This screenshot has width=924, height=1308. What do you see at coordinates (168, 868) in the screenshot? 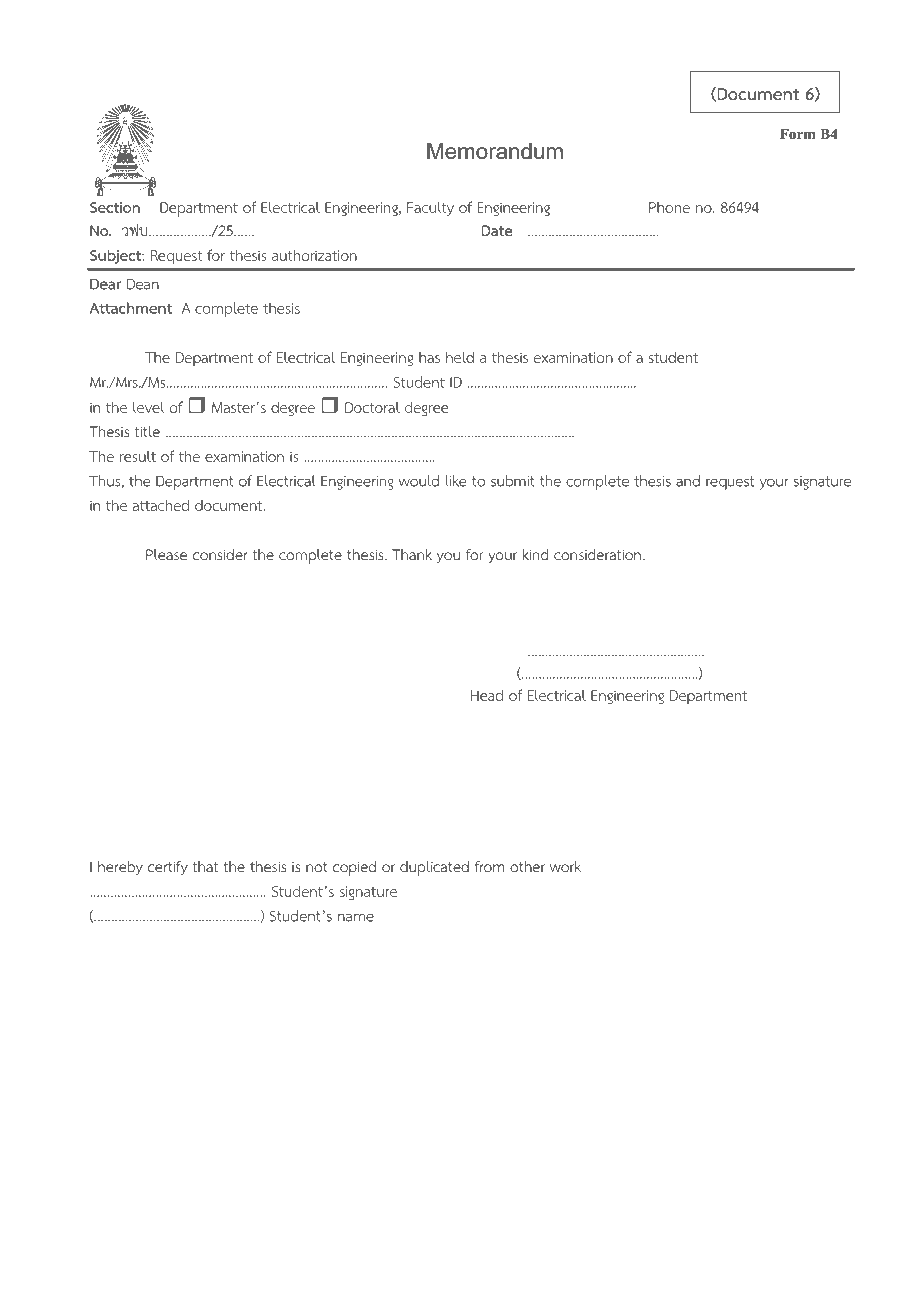
I see `certify` at bounding box center [168, 868].
